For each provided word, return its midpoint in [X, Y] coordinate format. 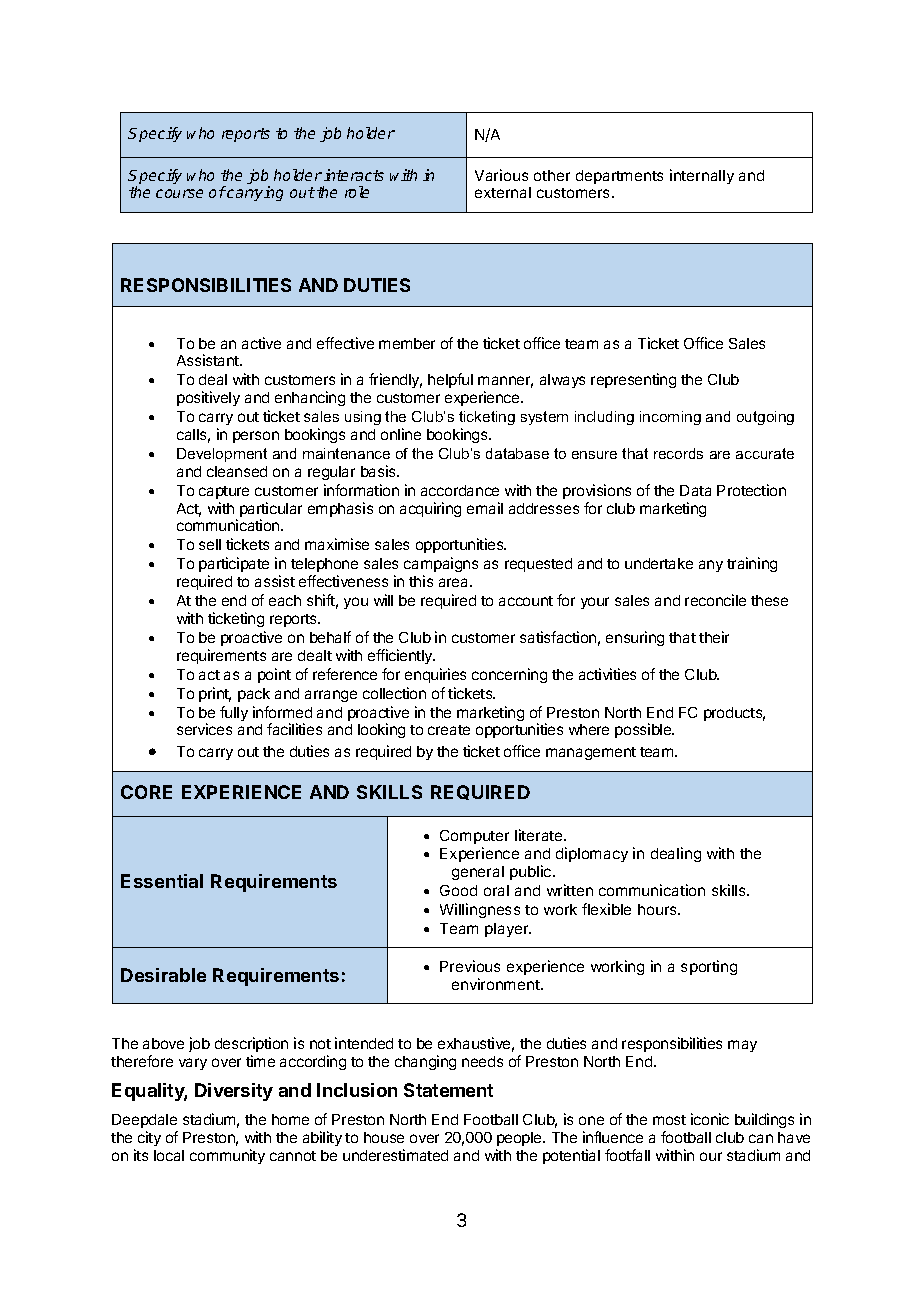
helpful [450, 380]
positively [208, 398]
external [503, 192]
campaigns [441, 566]
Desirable [163, 975]
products [734, 714]
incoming [670, 418]
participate [234, 564]
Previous [470, 966]
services [204, 729]
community [227, 1156]
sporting [709, 967]
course [179, 193]
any [711, 566]
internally [702, 176]
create [449, 730]
